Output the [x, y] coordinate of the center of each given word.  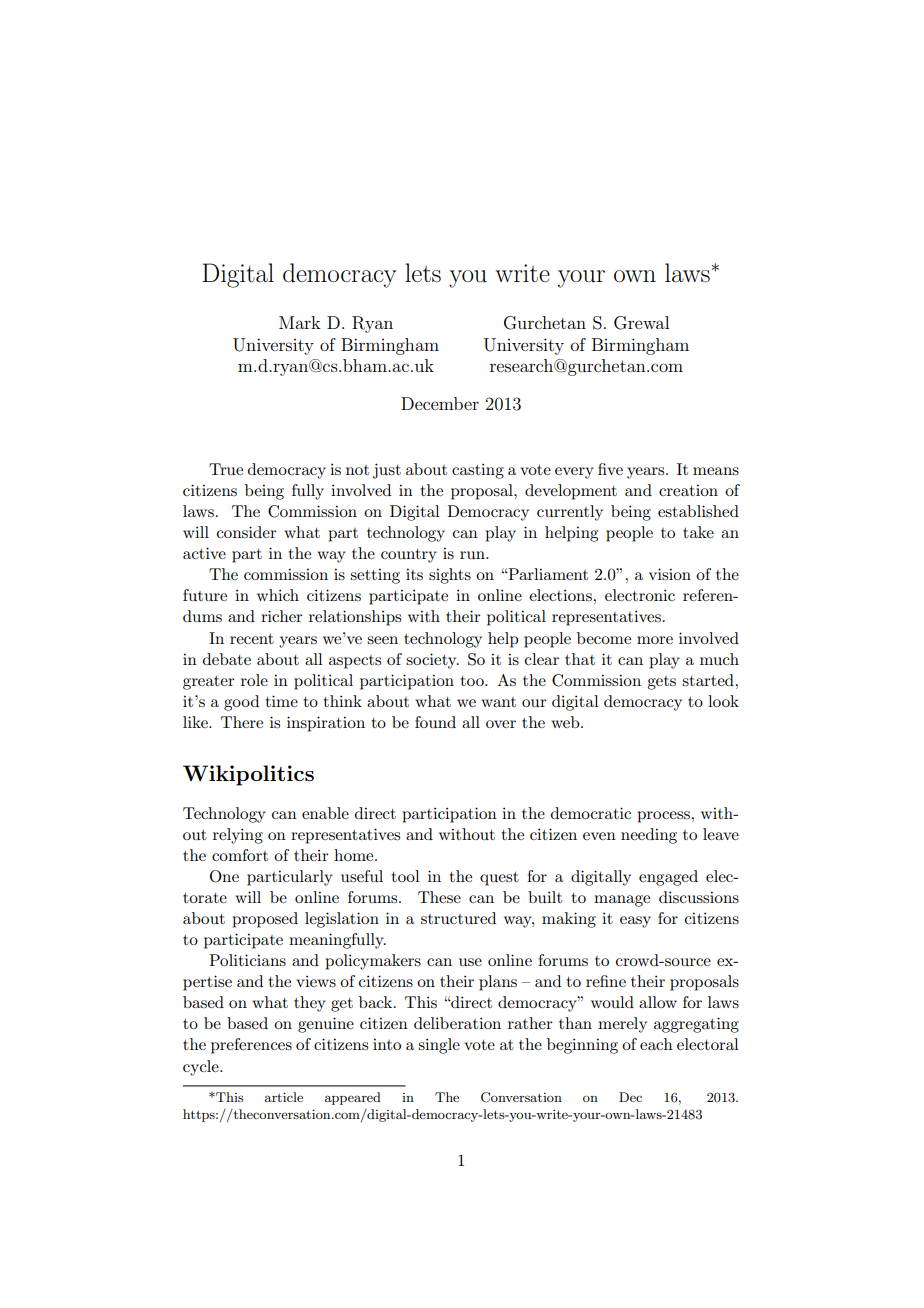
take [698, 532]
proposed [265, 920]
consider [247, 532]
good [241, 703]
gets [661, 683]
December [440, 403]
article [284, 1097]
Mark [300, 322]
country [409, 556]
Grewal [641, 323]
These [439, 897]
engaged [668, 878]
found [435, 722]
